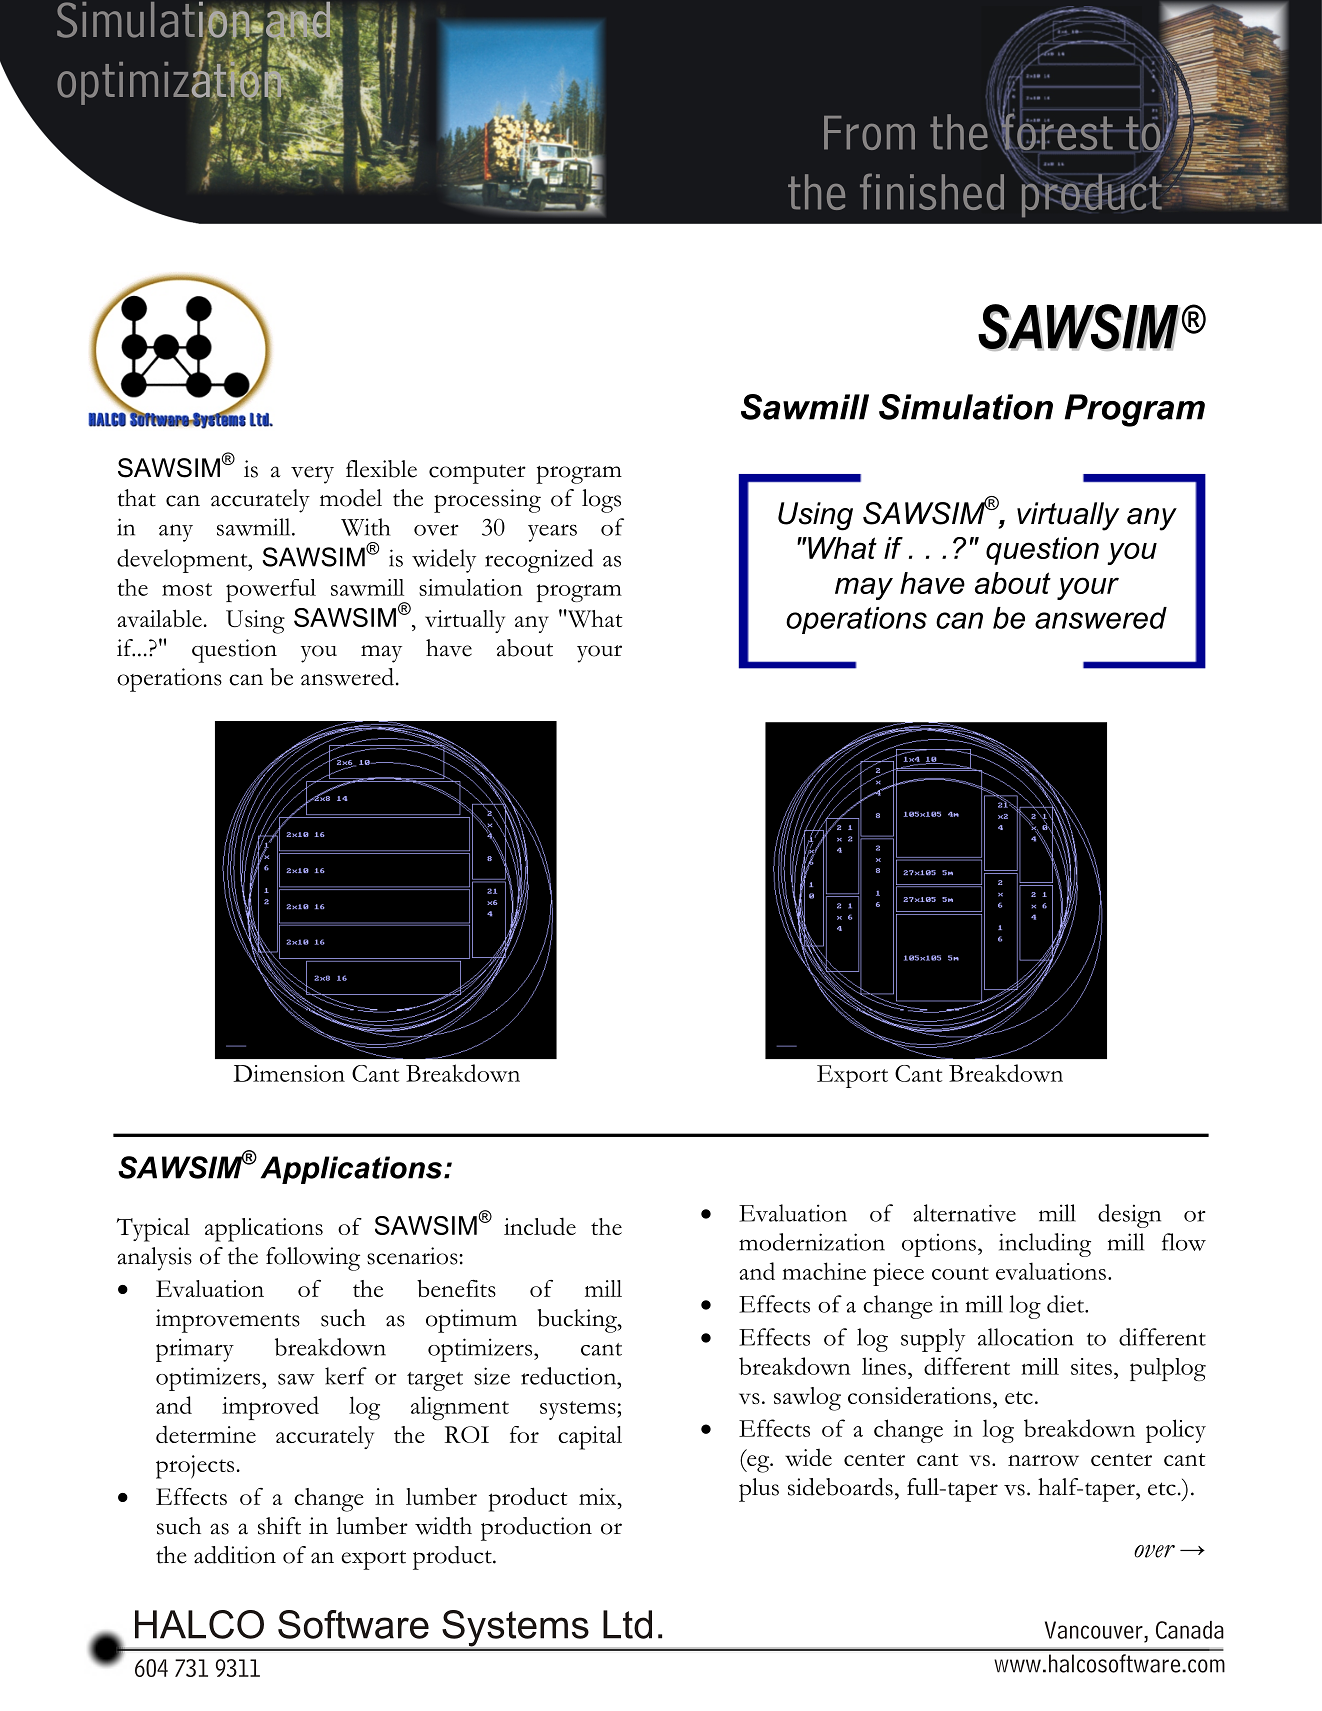 This document has width=1322, height=1711. I want to click on From, so click(869, 133).
